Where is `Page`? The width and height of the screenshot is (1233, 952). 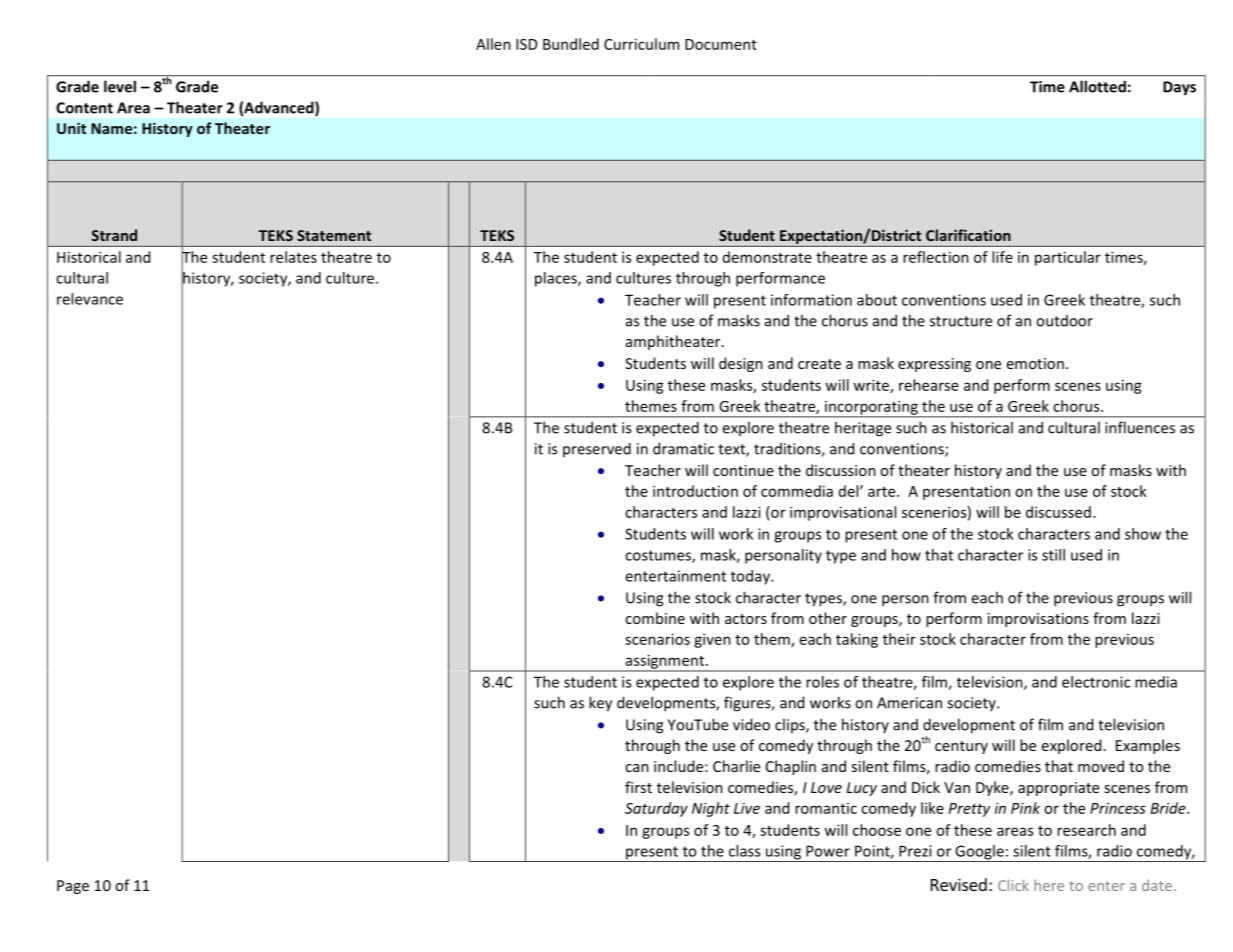 Page is located at coordinates (73, 887).
